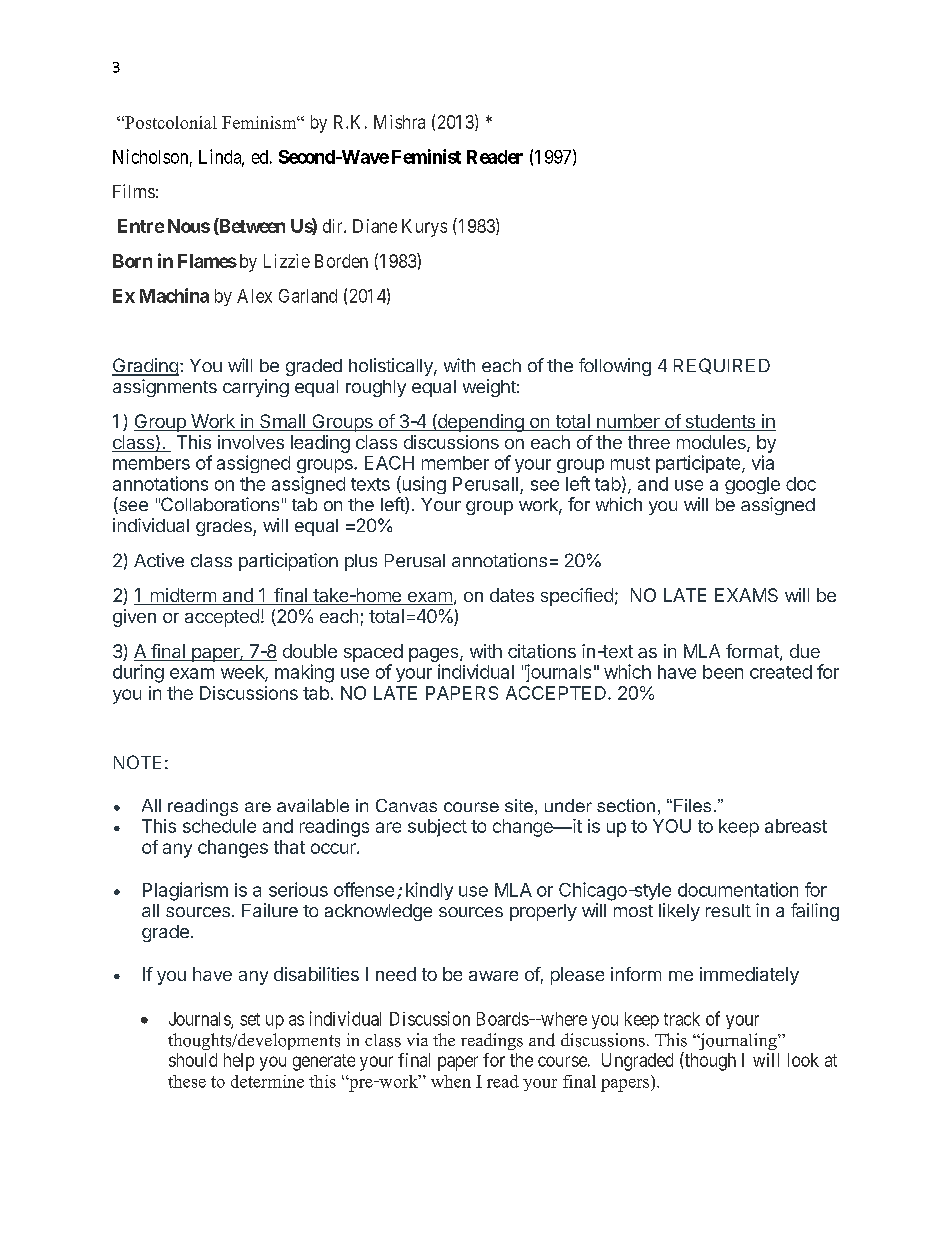 The width and height of the page is (952, 1233). Describe the element at coordinates (193, 1060) in the page. I see `should` at that location.
